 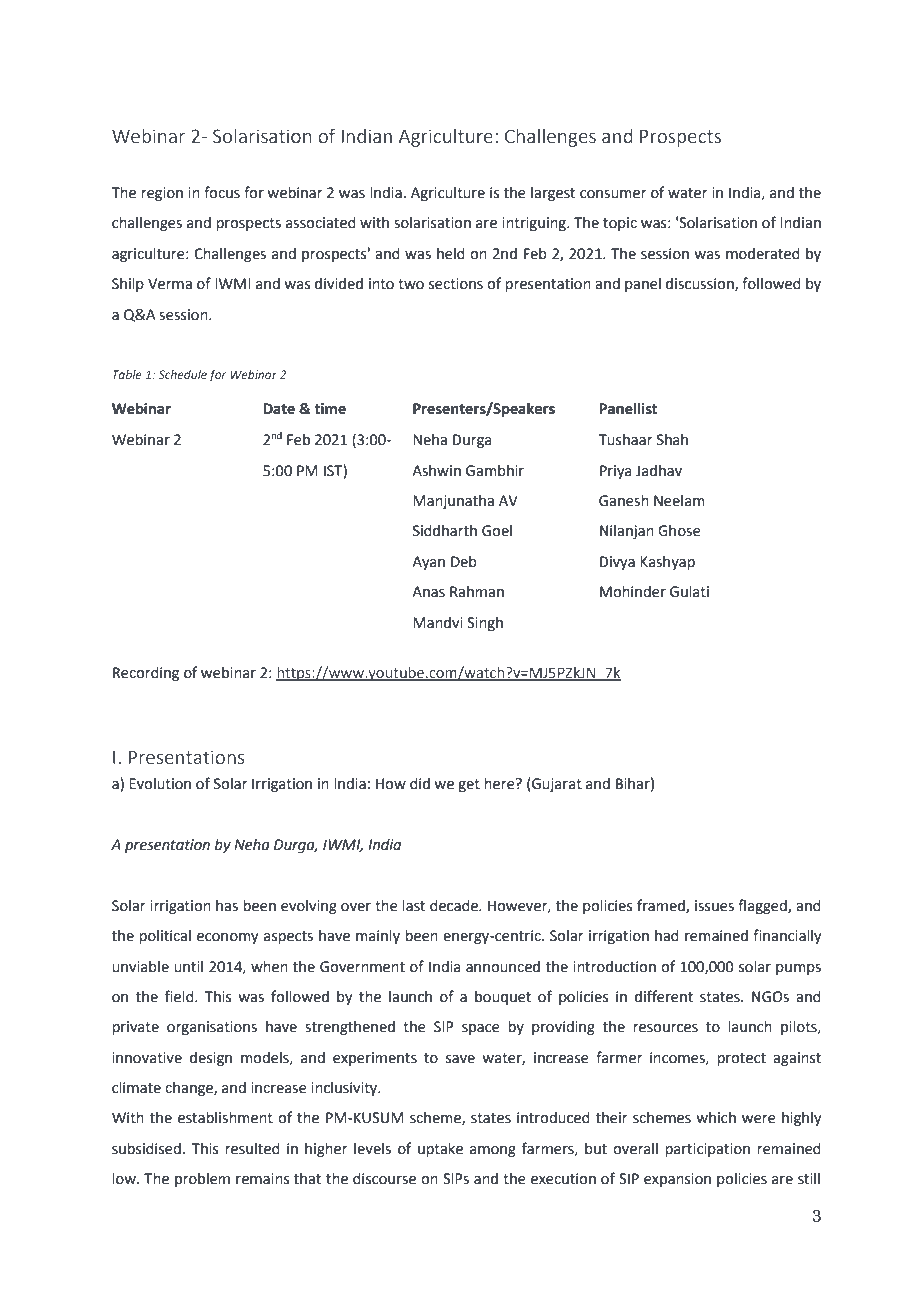 What do you see at coordinates (222, 192) in the page?
I see `focus` at bounding box center [222, 192].
